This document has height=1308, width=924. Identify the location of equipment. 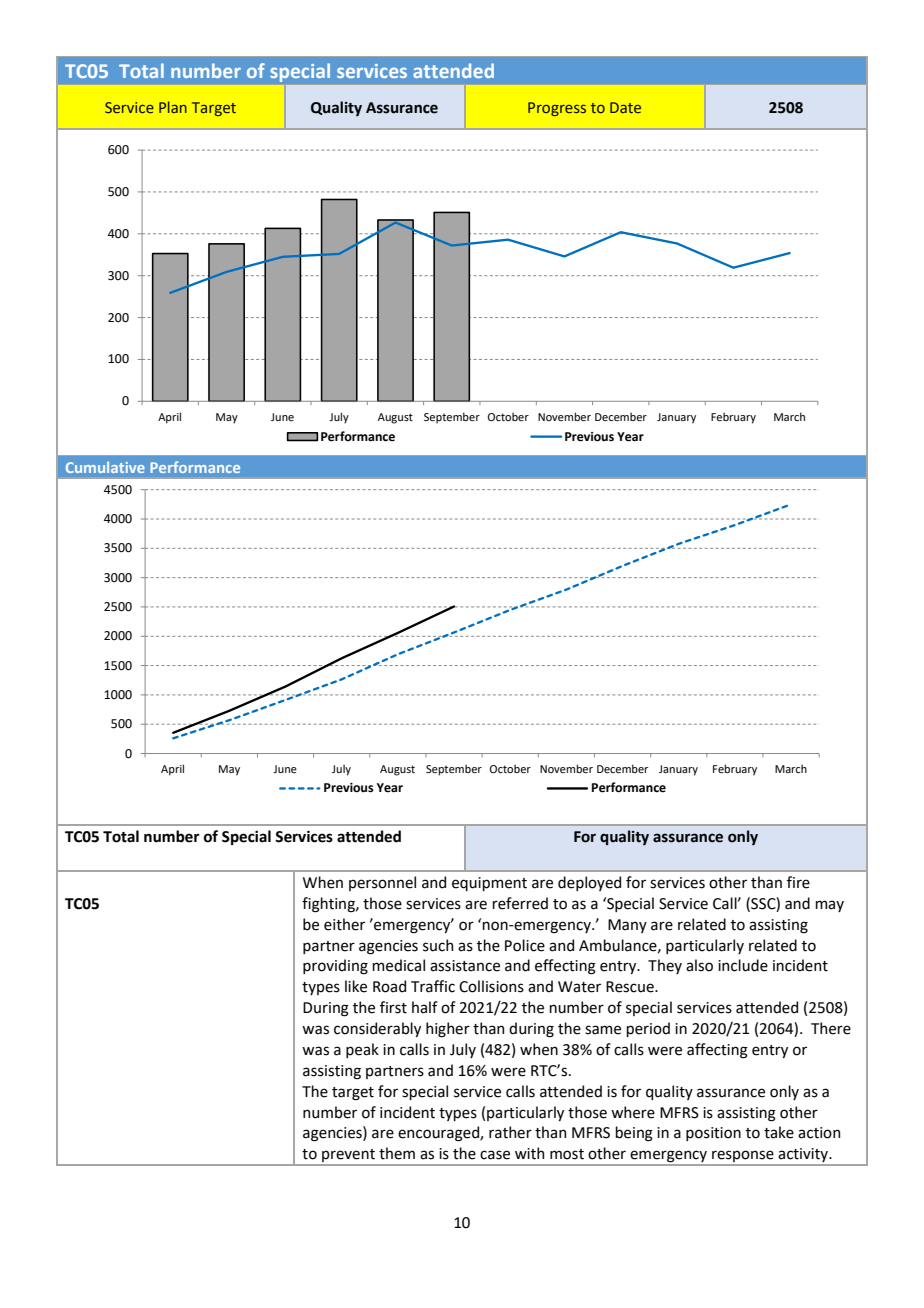
(489, 884).
